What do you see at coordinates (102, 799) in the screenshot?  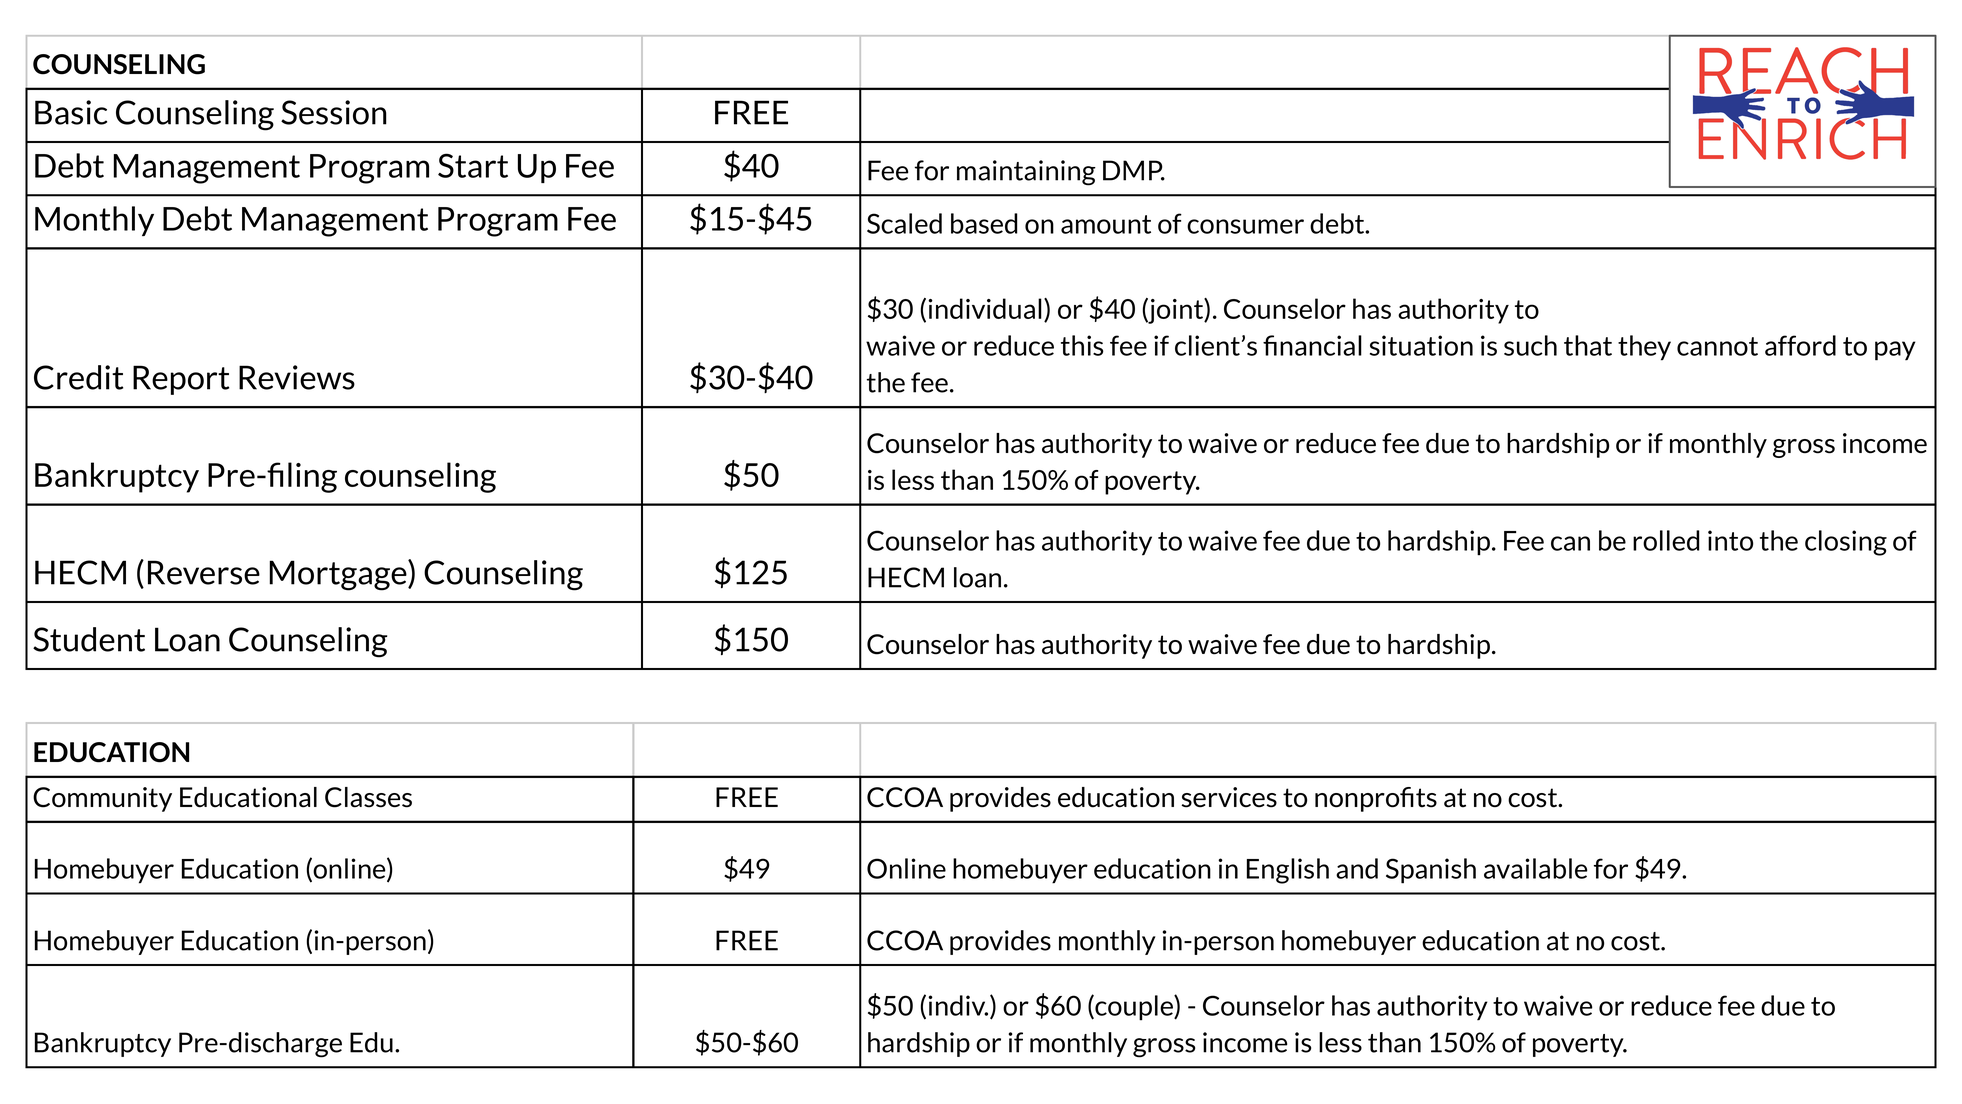 I see `Community` at bounding box center [102, 799].
